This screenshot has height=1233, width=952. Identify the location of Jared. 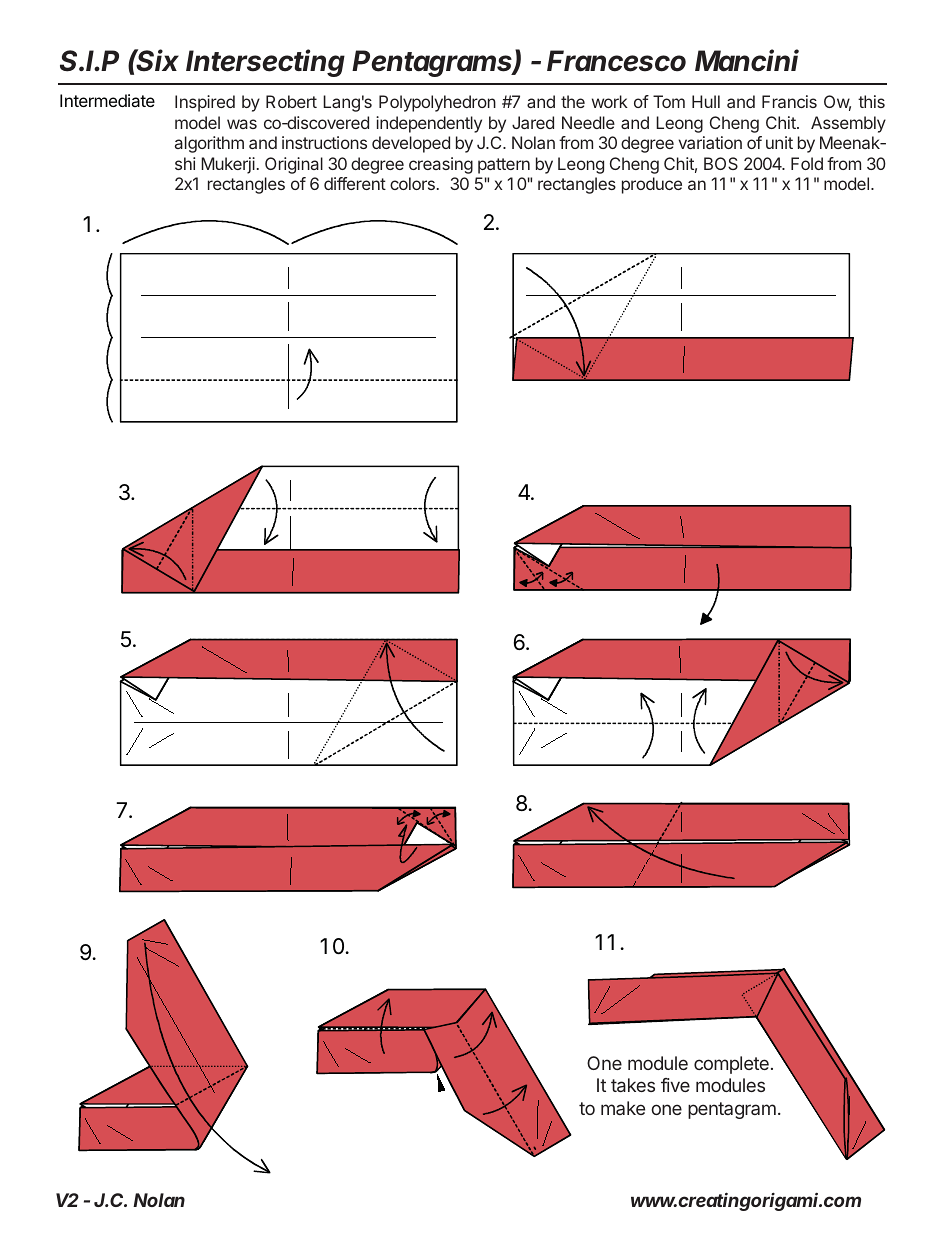
(533, 122).
